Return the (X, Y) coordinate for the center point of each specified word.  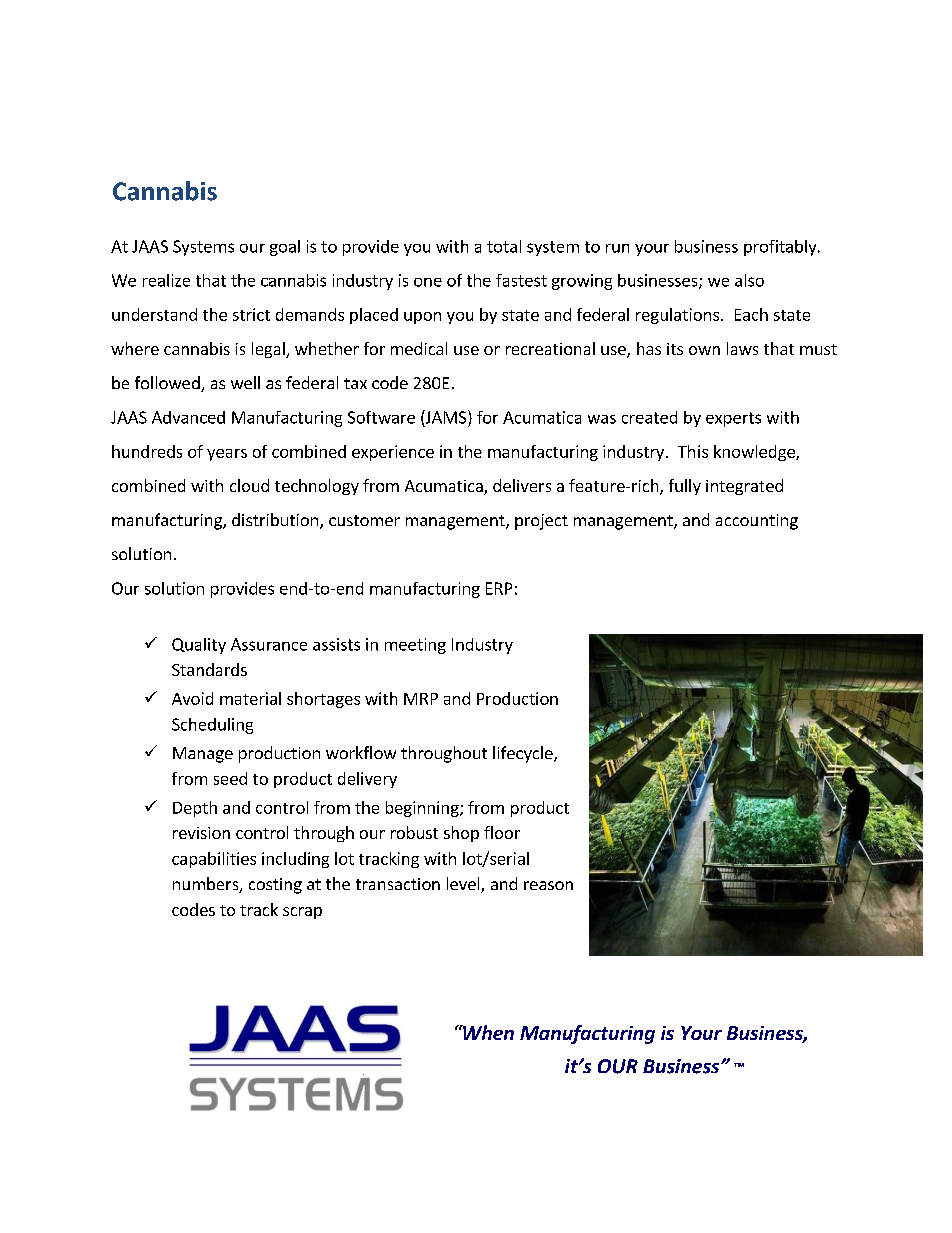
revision (201, 833)
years (227, 455)
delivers (522, 485)
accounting (757, 522)
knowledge (755, 453)
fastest (521, 280)
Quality (199, 646)
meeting (415, 646)
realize (166, 280)
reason (548, 885)
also (749, 280)
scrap (302, 913)
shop (461, 834)
